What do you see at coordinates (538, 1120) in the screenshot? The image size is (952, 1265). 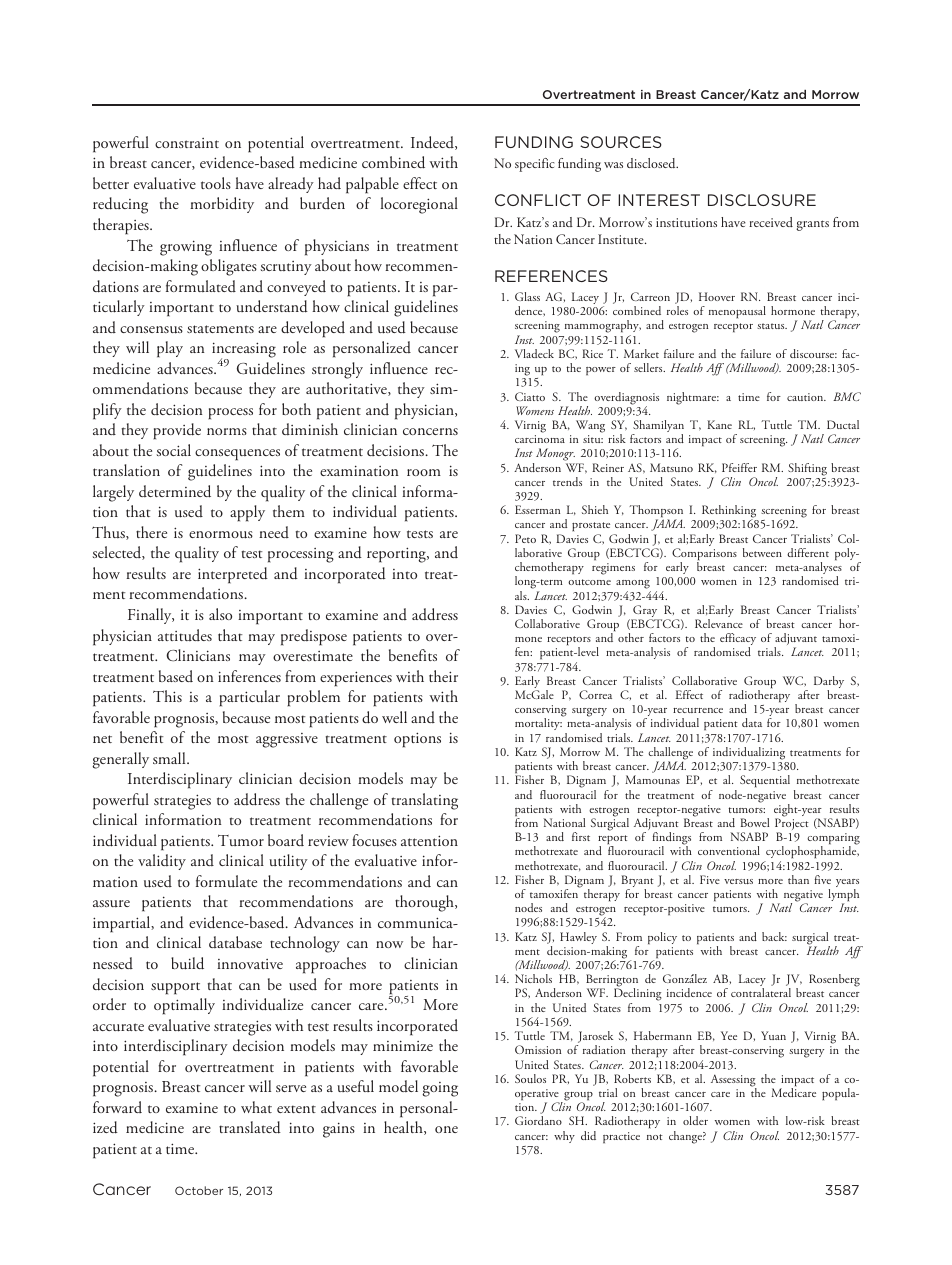 I see `Giordano` at bounding box center [538, 1120].
